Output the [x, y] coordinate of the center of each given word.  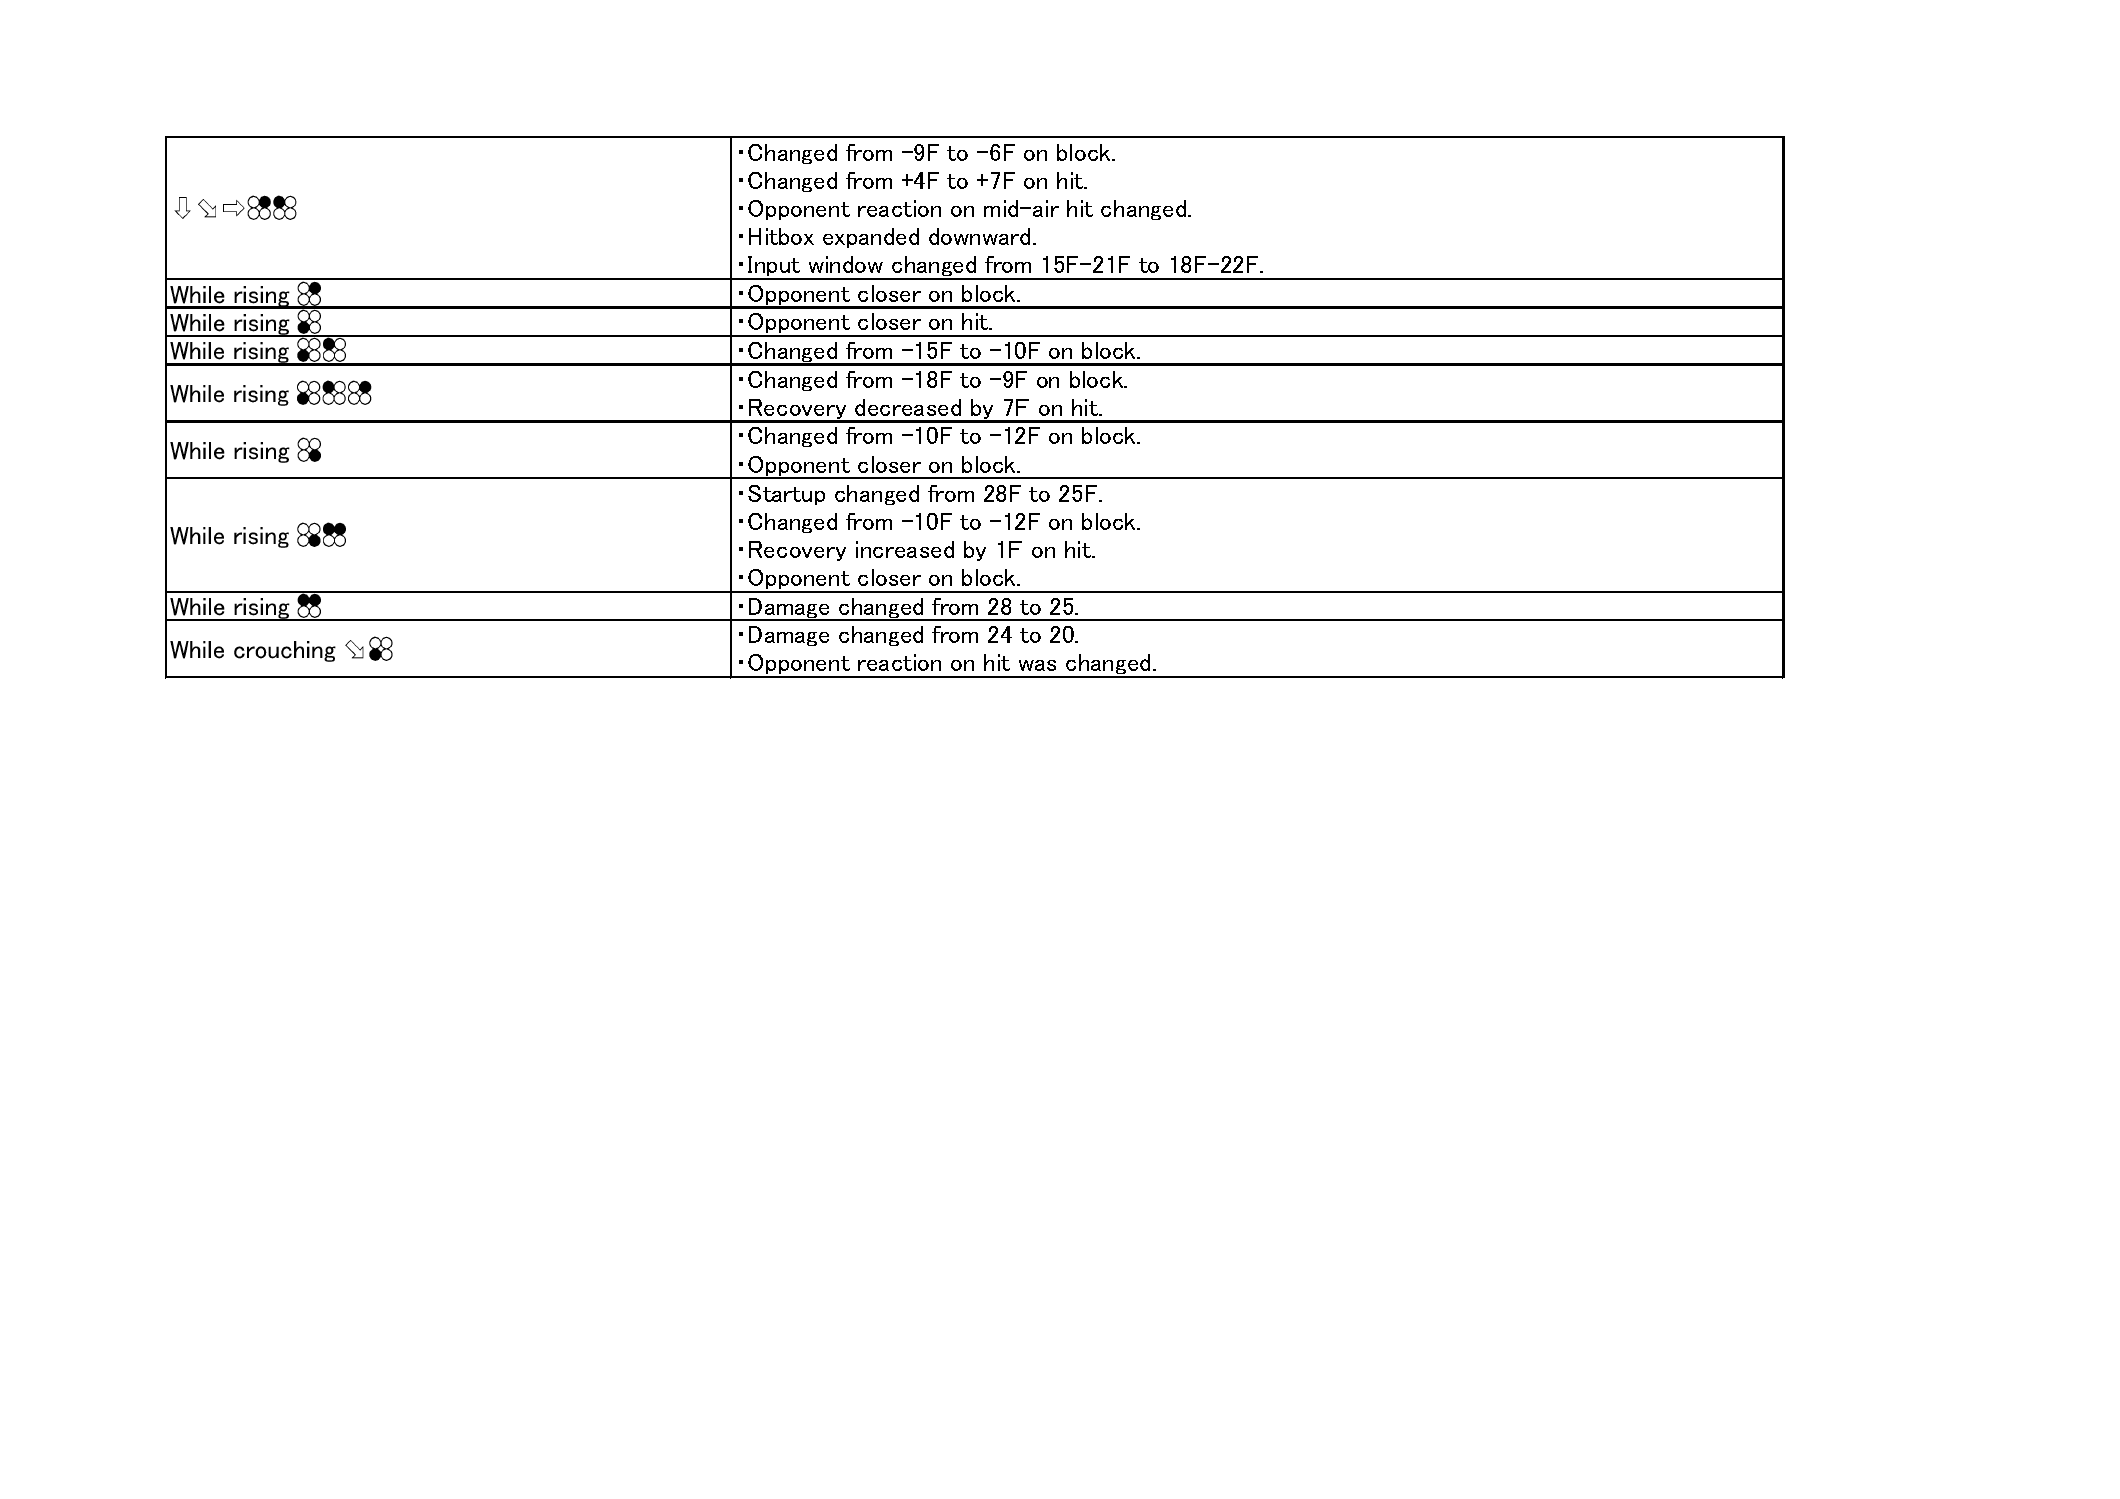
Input [774, 267]
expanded [871, 238]
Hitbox [781, 236]
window [846, 264]
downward [979, 236]
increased [905, 549]
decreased [908, 407]
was [1037, 665]
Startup [786, 495]
